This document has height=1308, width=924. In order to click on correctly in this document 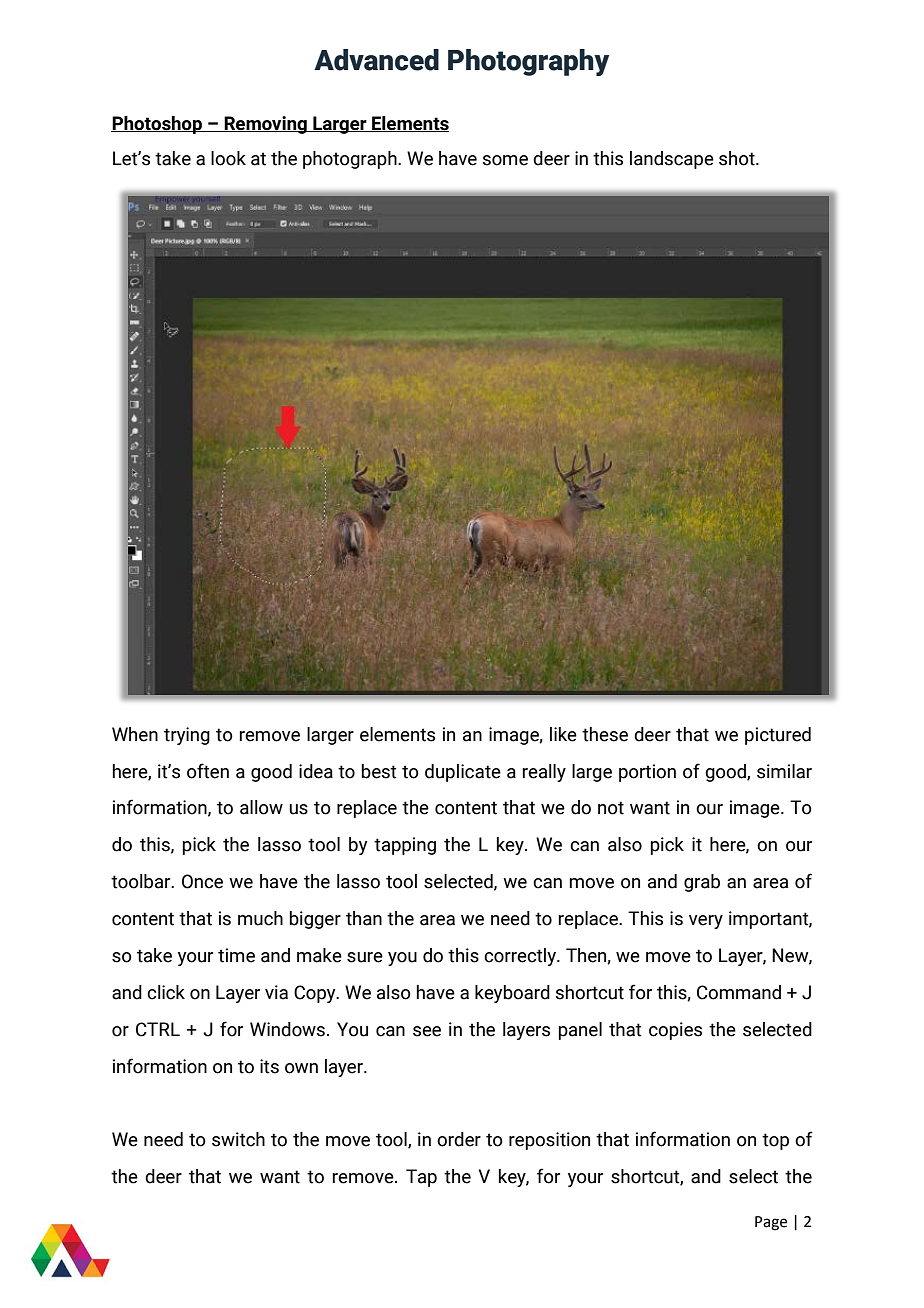, I will do `click(521, 957)`.
